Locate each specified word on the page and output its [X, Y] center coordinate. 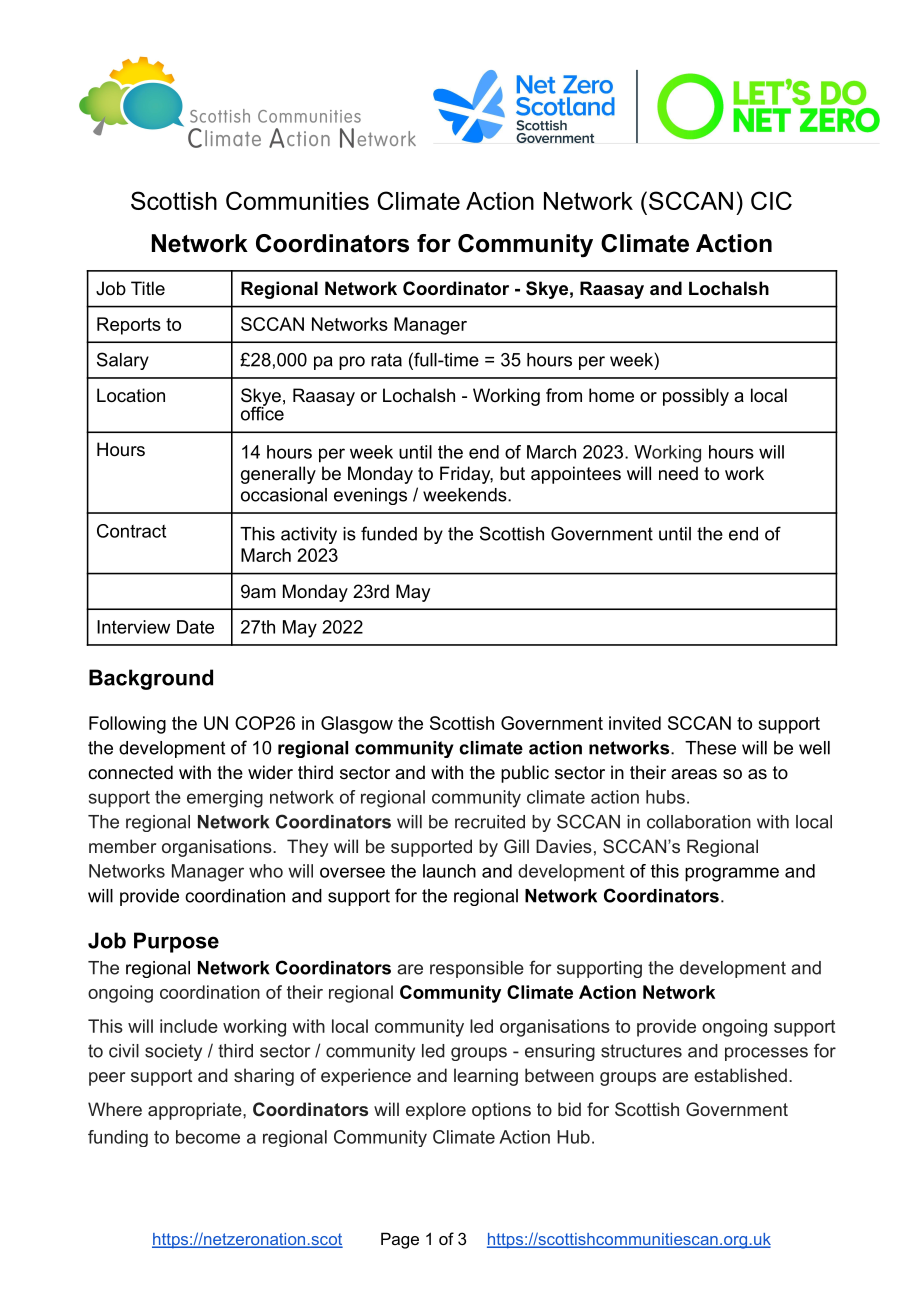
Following [127, 725]
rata [386, 360]
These [710, 748]
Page [400, 1240]
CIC [771, 200]
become [208, 1137]
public [525, 774]
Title [148, 288]
